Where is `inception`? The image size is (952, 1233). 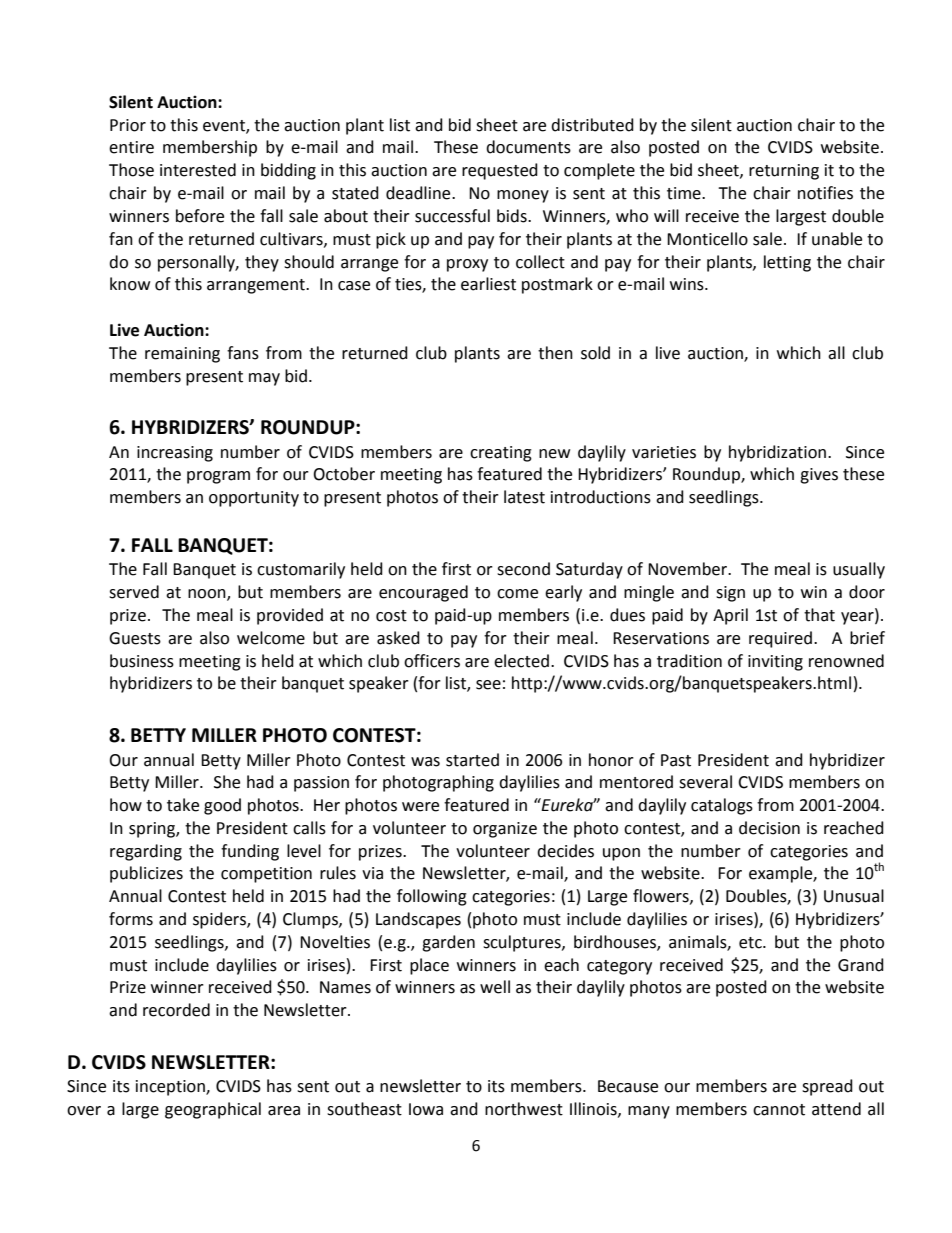
inception is located at coordinates (171, 1088).
